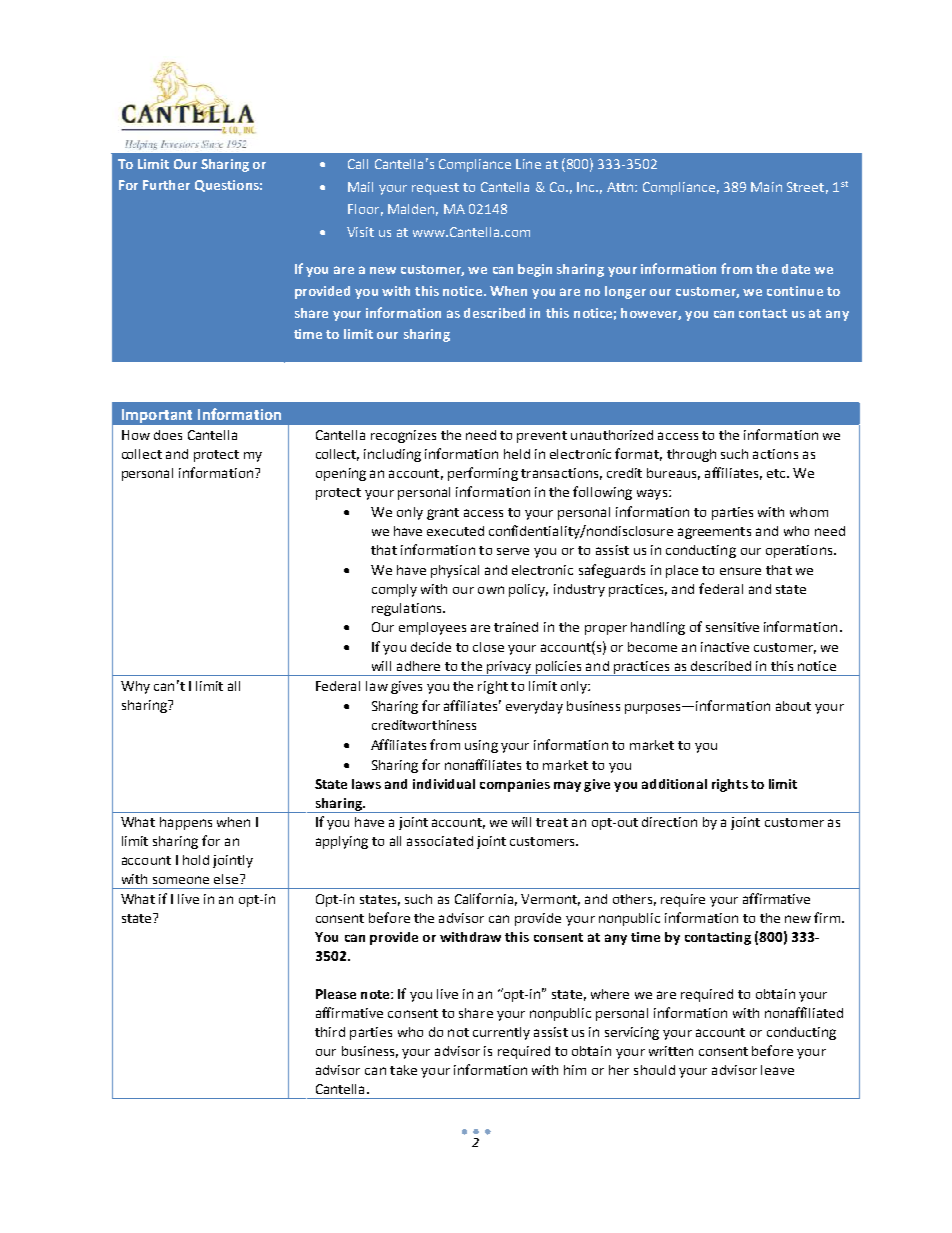 Image resolution: width=952 pixels, height=1233 pixels. Describe the element at coordinates (166, 185) in the document. I see `Further` at that location.
